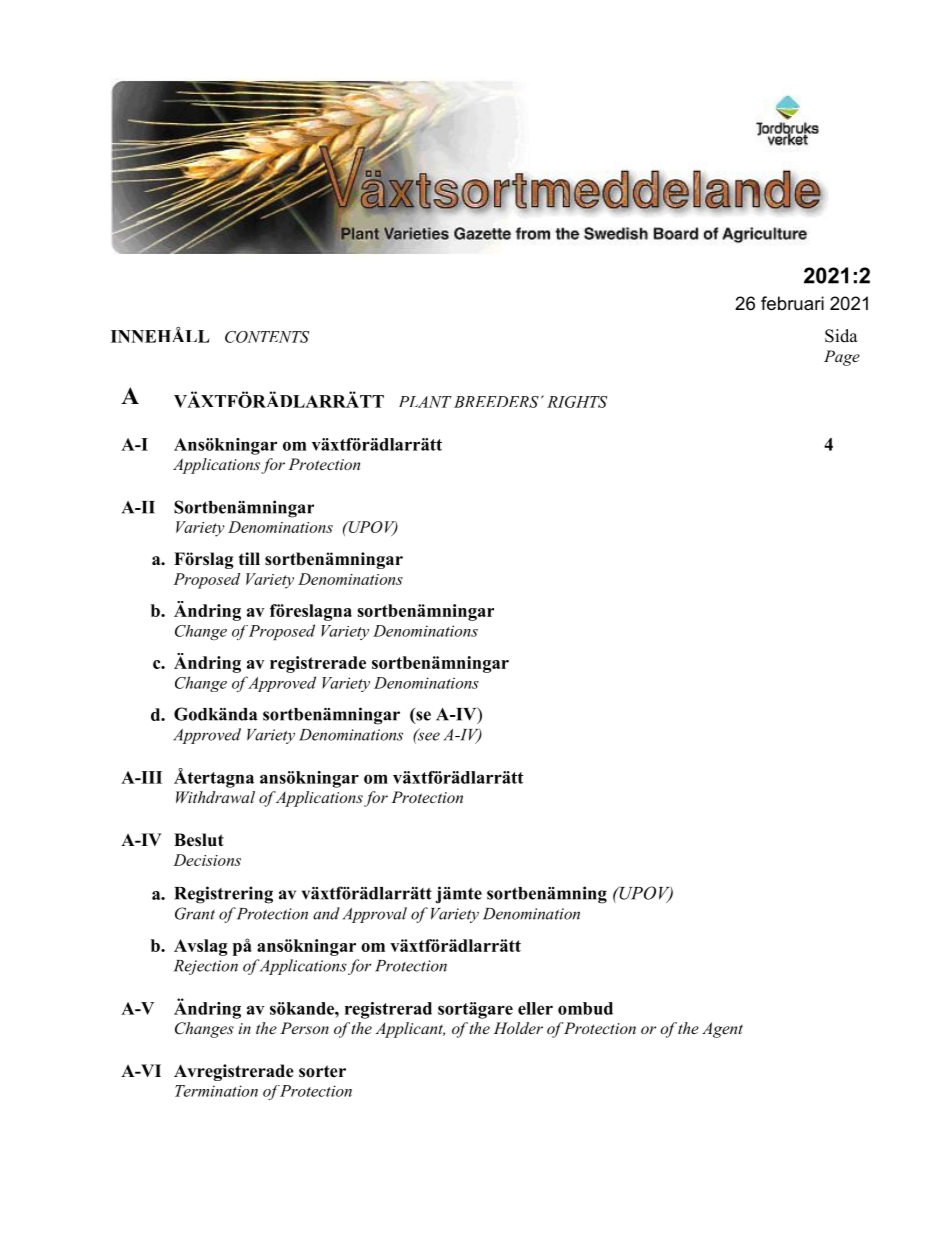 The height and width of the page is (1233, 952). What do you see at coordinates (496, 402) in the page?
I see `BREEDERS` at bounding box center [496, 402].
